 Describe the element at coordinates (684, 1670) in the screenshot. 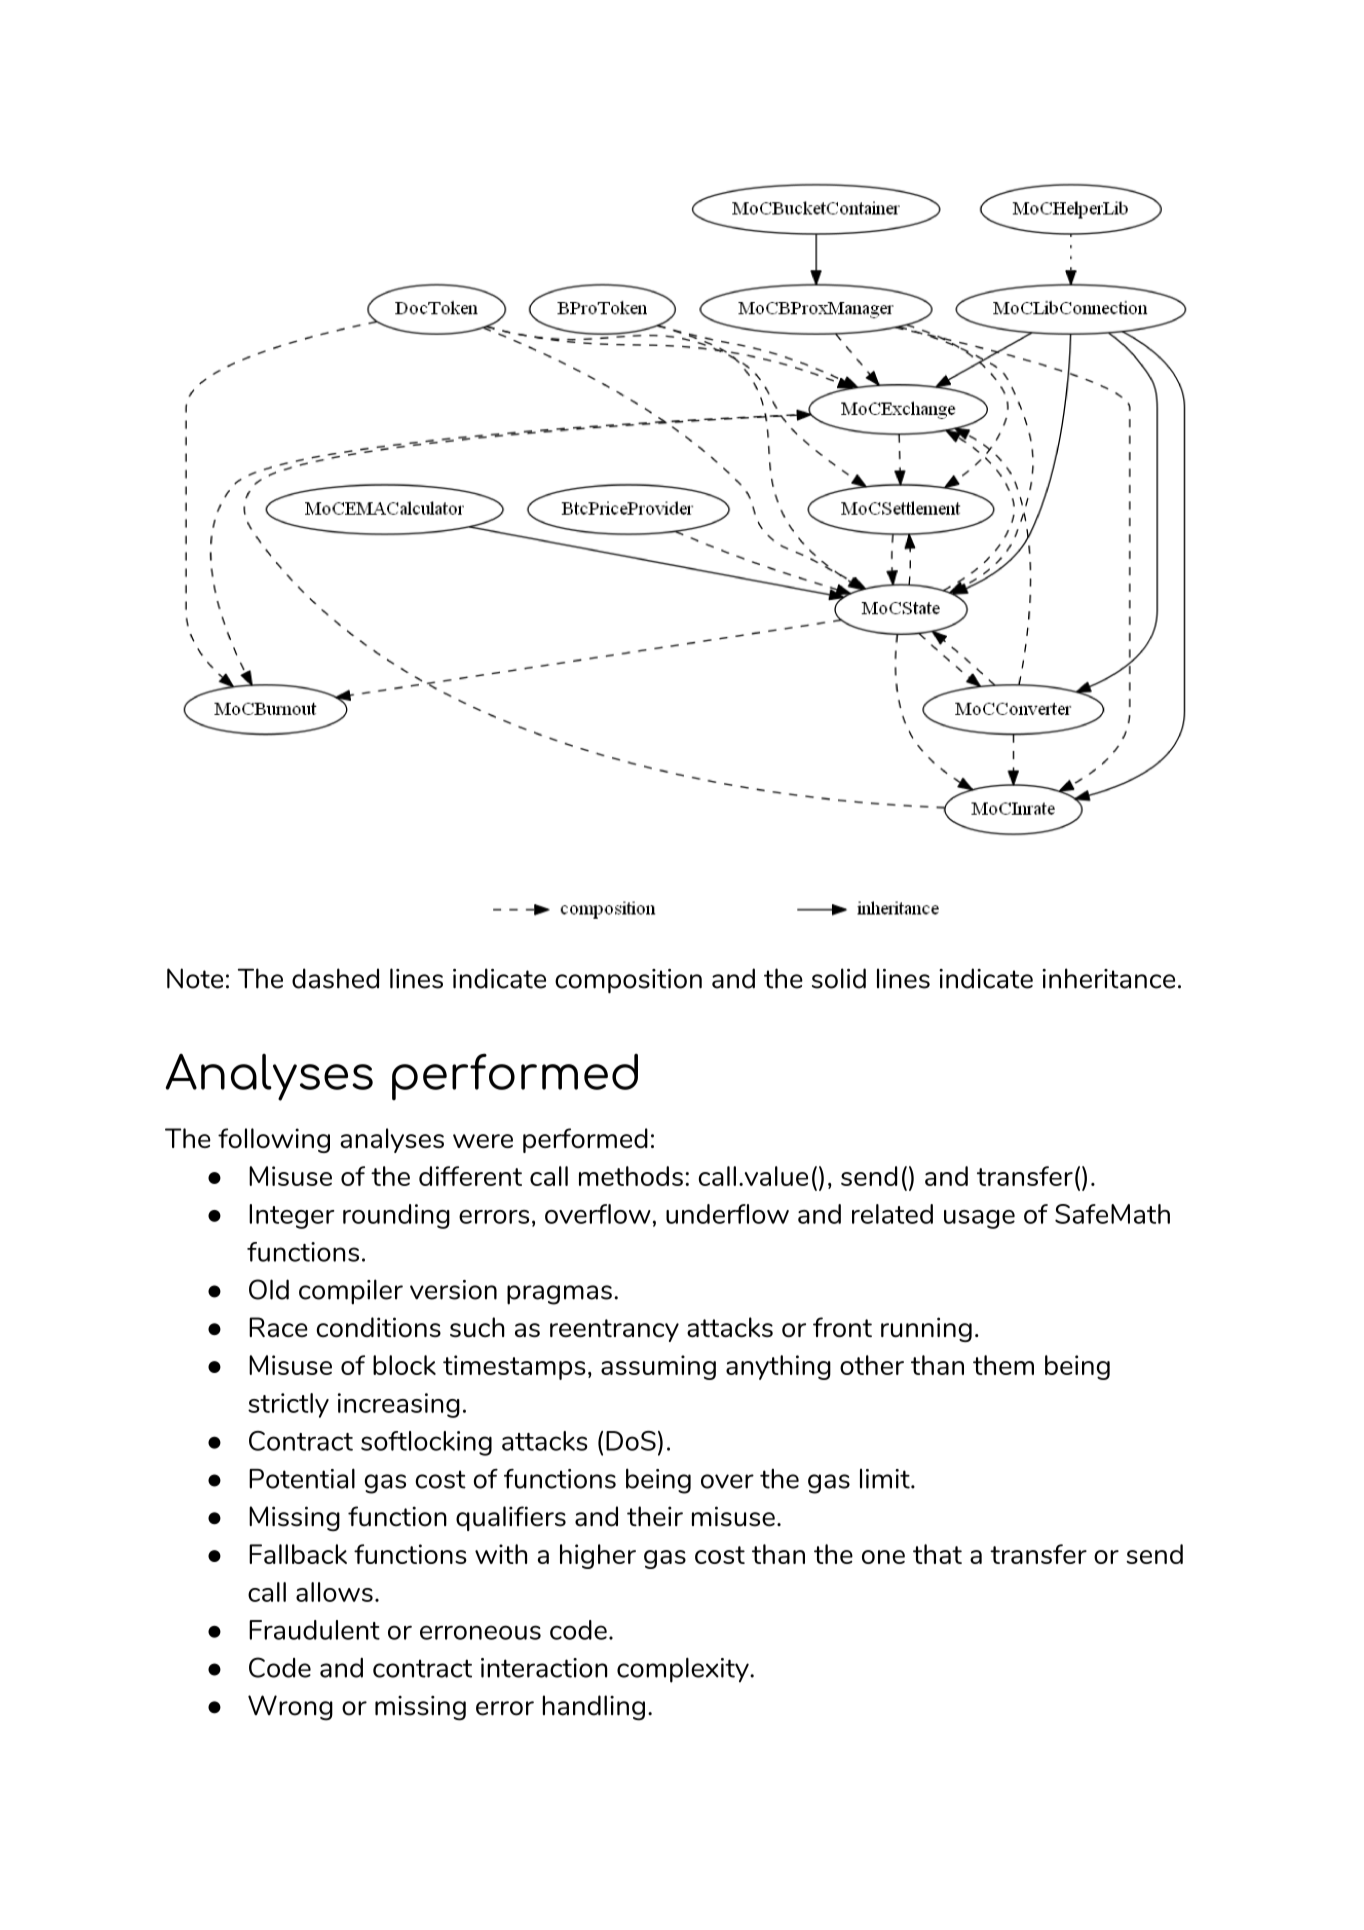

I see `complexity` at that location.
